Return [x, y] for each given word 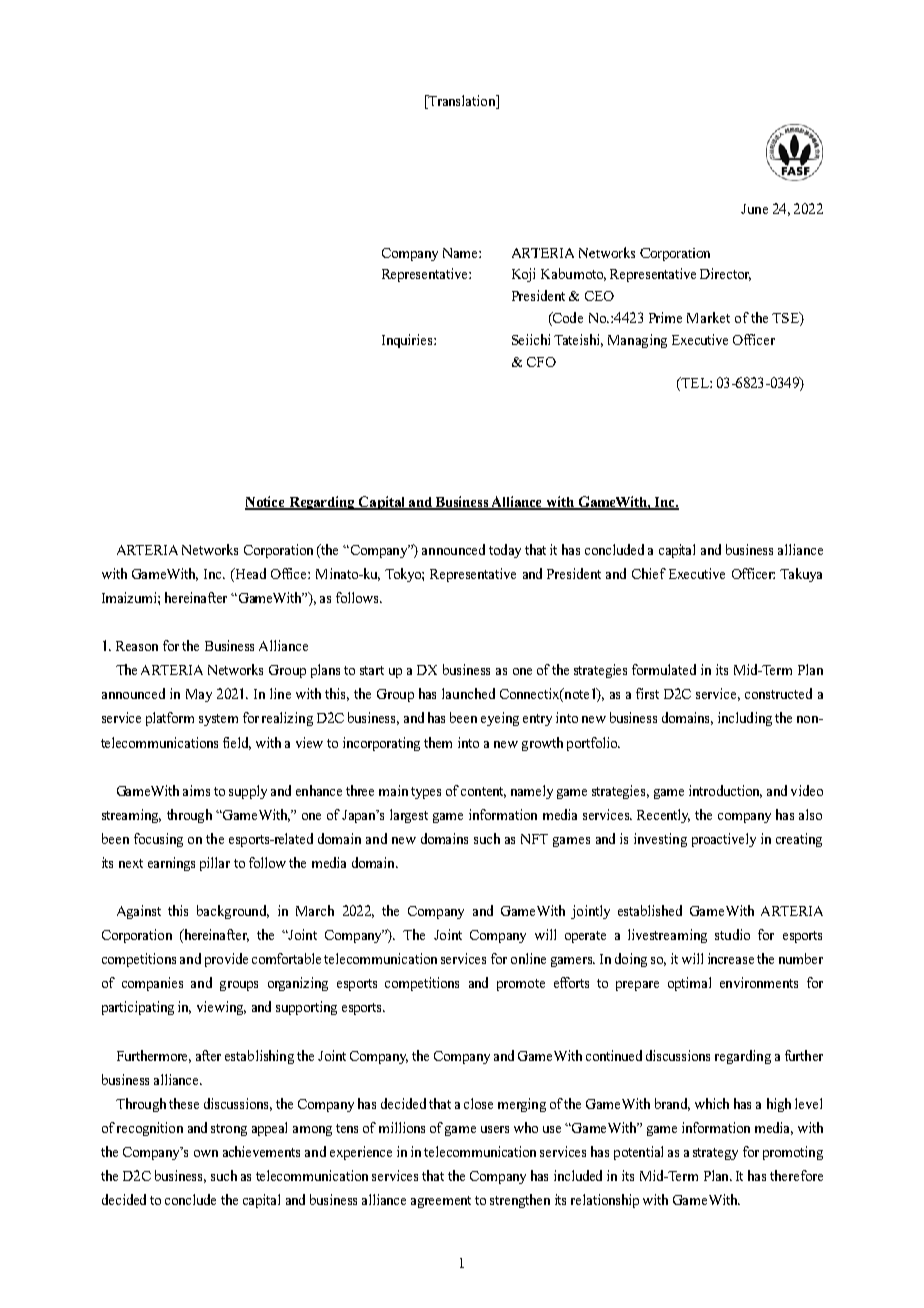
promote [521, 985]
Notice [266, 502]
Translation [462, 100]
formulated [664, 669]
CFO [541, 362]
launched [468, 693]
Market [708, 317]
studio [732, 934]
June [754, 209]
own [206, 1153]
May [199, 695]
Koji [523, 275]
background [233, 912]
